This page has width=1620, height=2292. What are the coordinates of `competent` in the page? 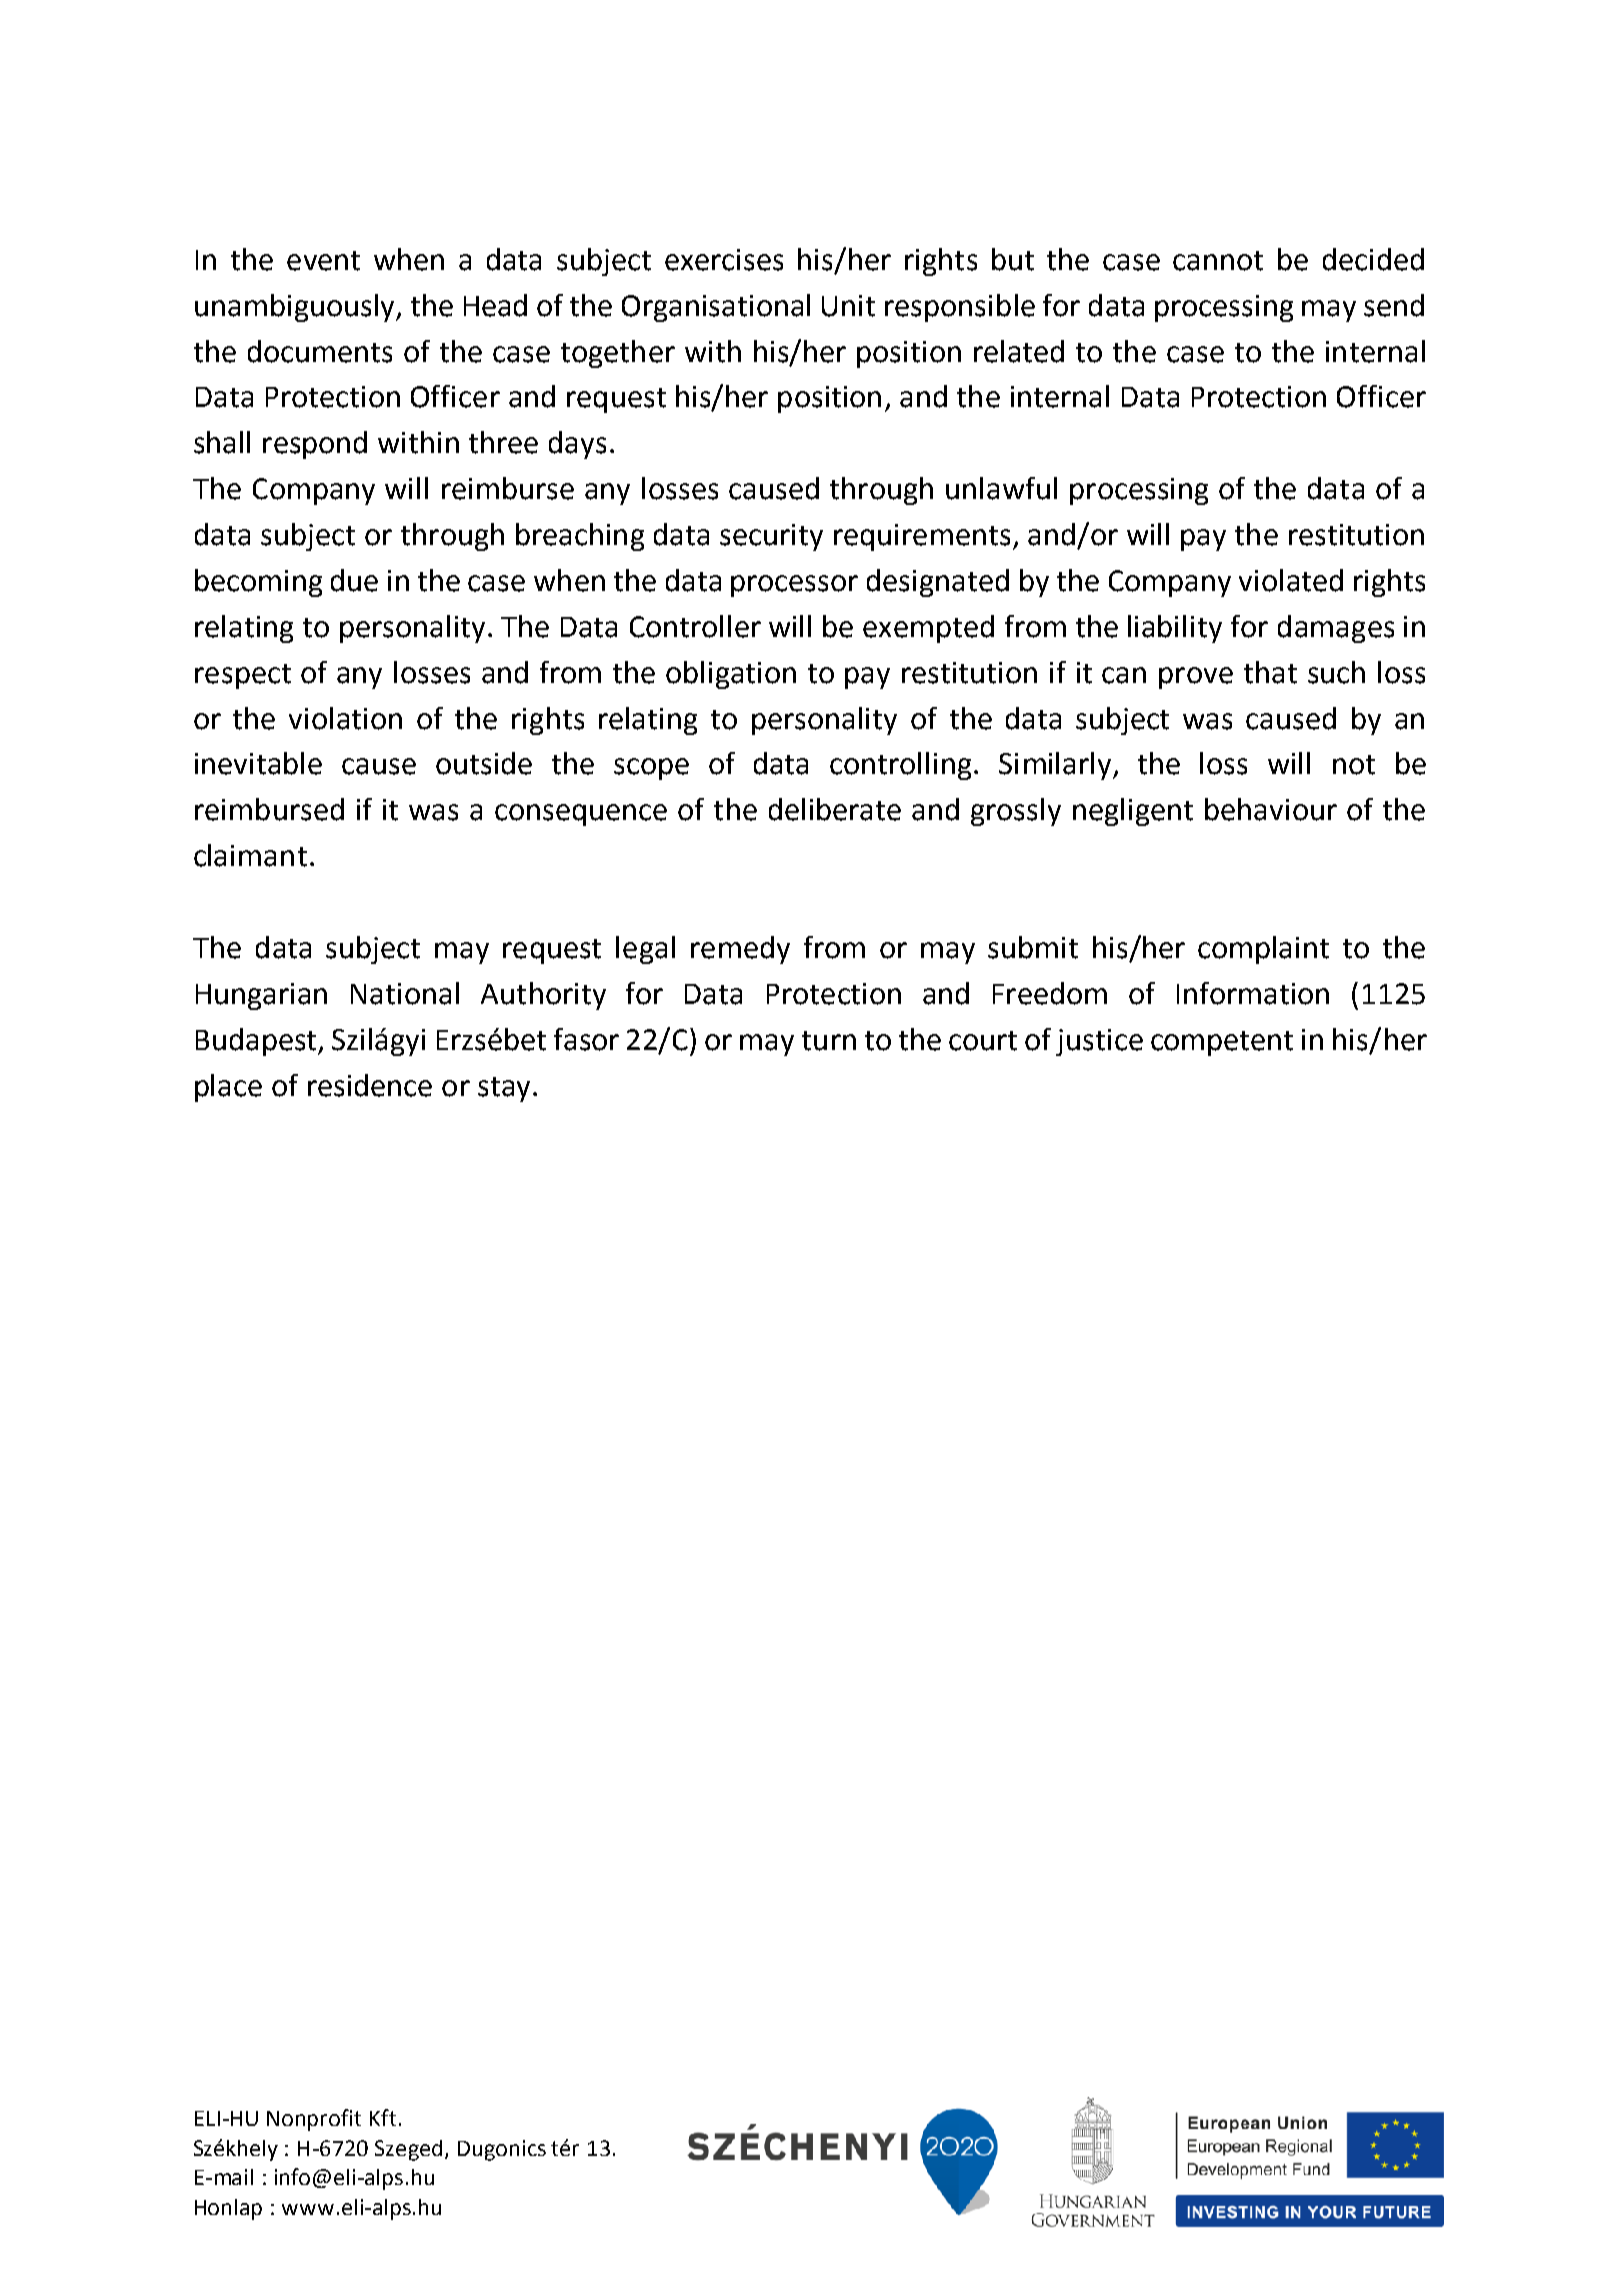 It's located at (1222, 1043).
